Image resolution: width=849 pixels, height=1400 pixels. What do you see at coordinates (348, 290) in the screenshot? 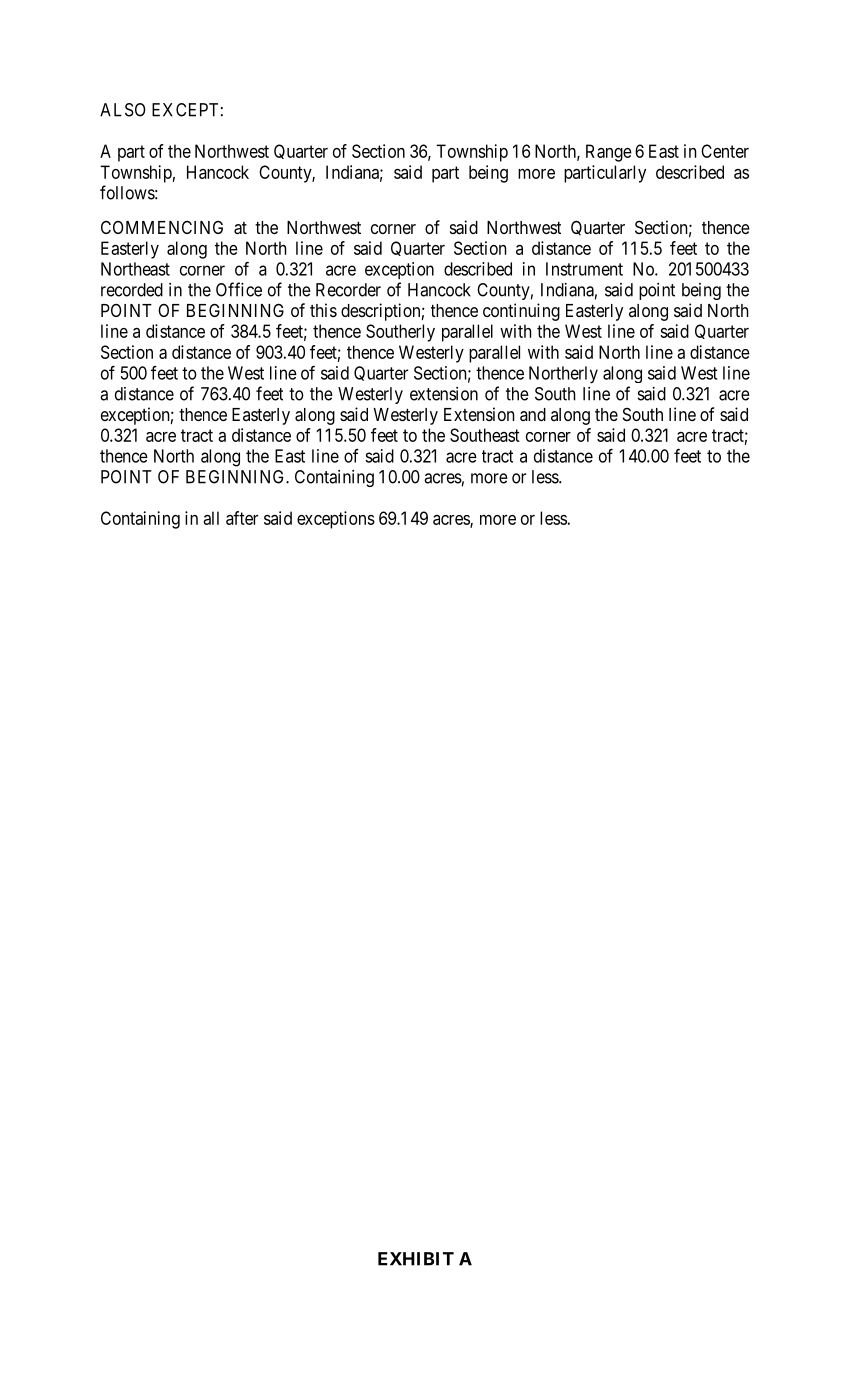
I see `Recorder` at bounding box center [348, 290].
